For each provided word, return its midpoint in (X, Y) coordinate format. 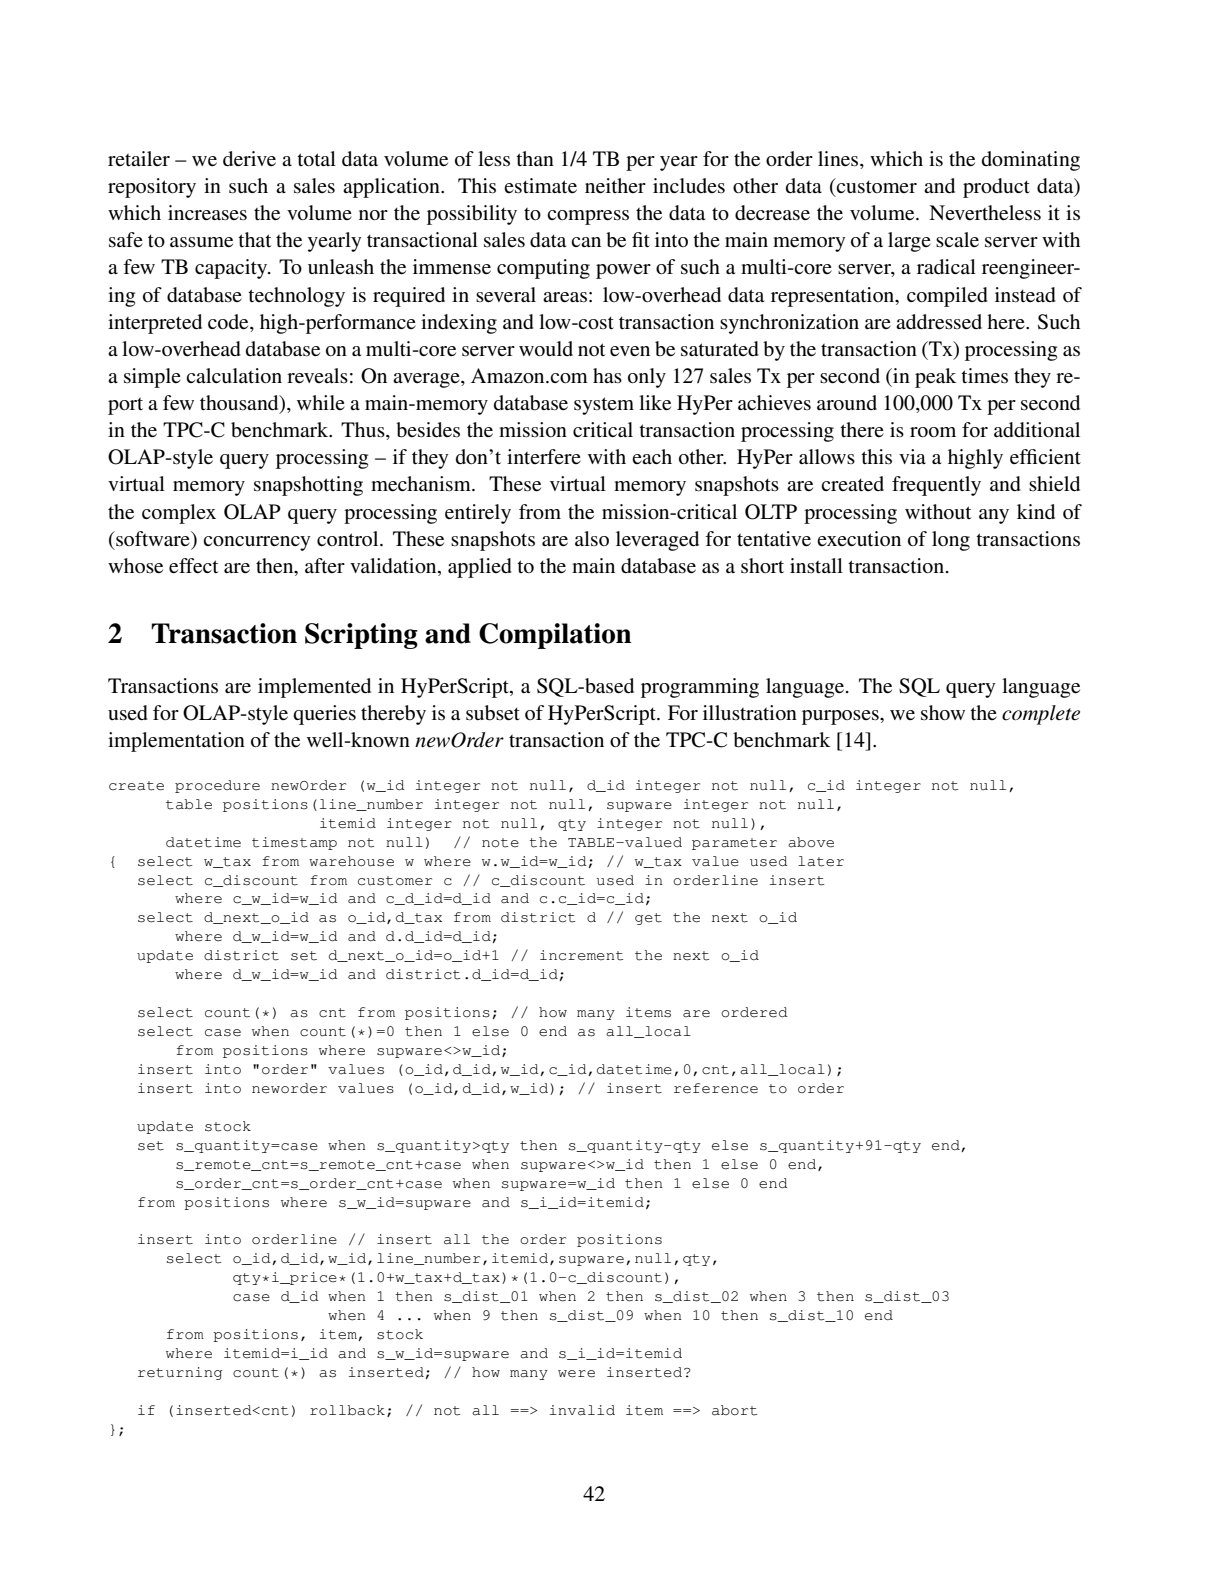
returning (180, 1373)
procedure (217, 786)
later (821, 861)
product (996, 188)
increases (207, 213)
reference (716, 1088)
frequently (936, 486)
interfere (544, 456)
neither (615, 185)
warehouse (351, 861)
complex (179, 514)
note (500, 843)
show (943, 713)
